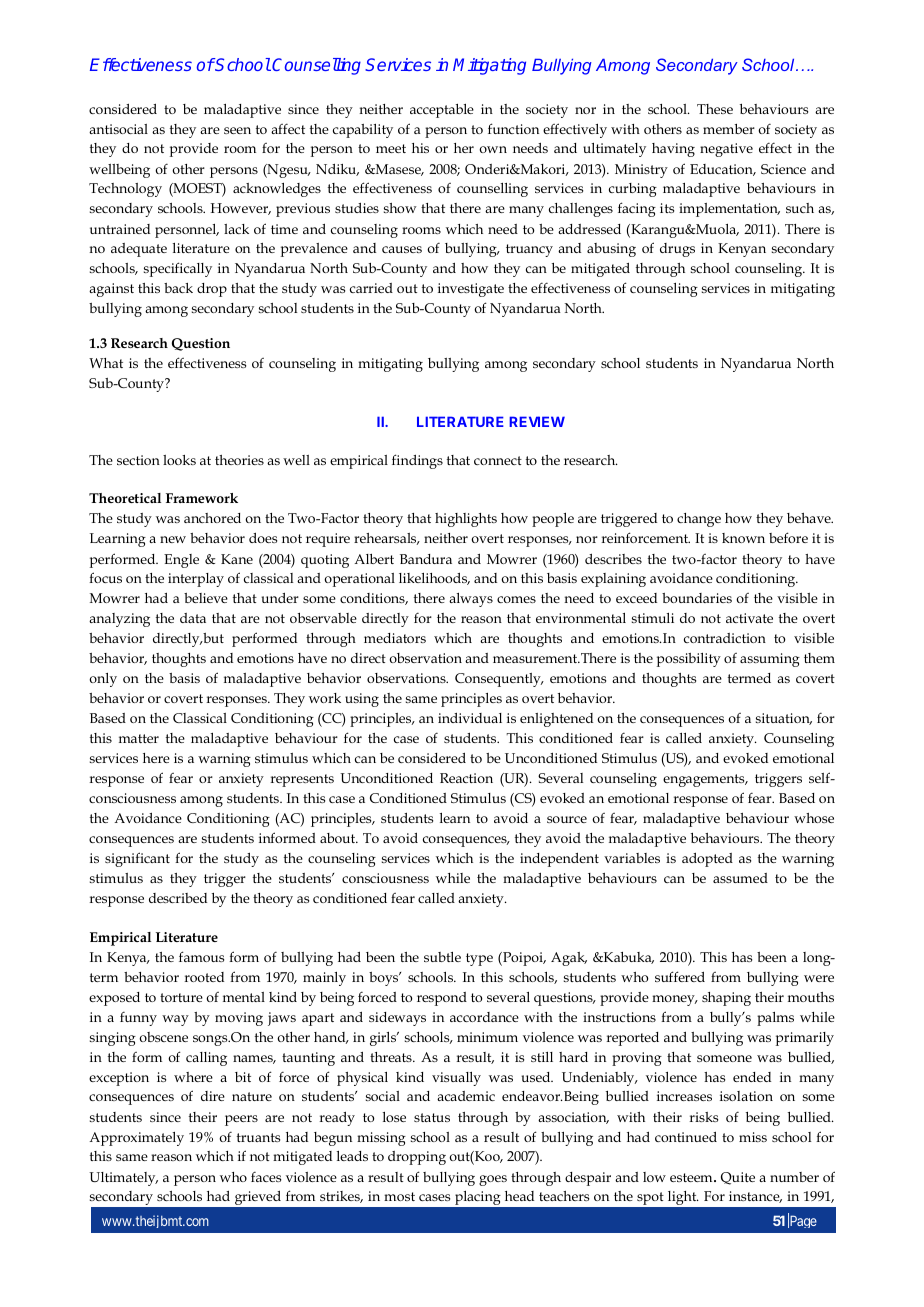 This screenshot has width=924, height=1307. Describe the element at coordinates (466, 778) in the screenshot. I see `Reaction` at that location.
